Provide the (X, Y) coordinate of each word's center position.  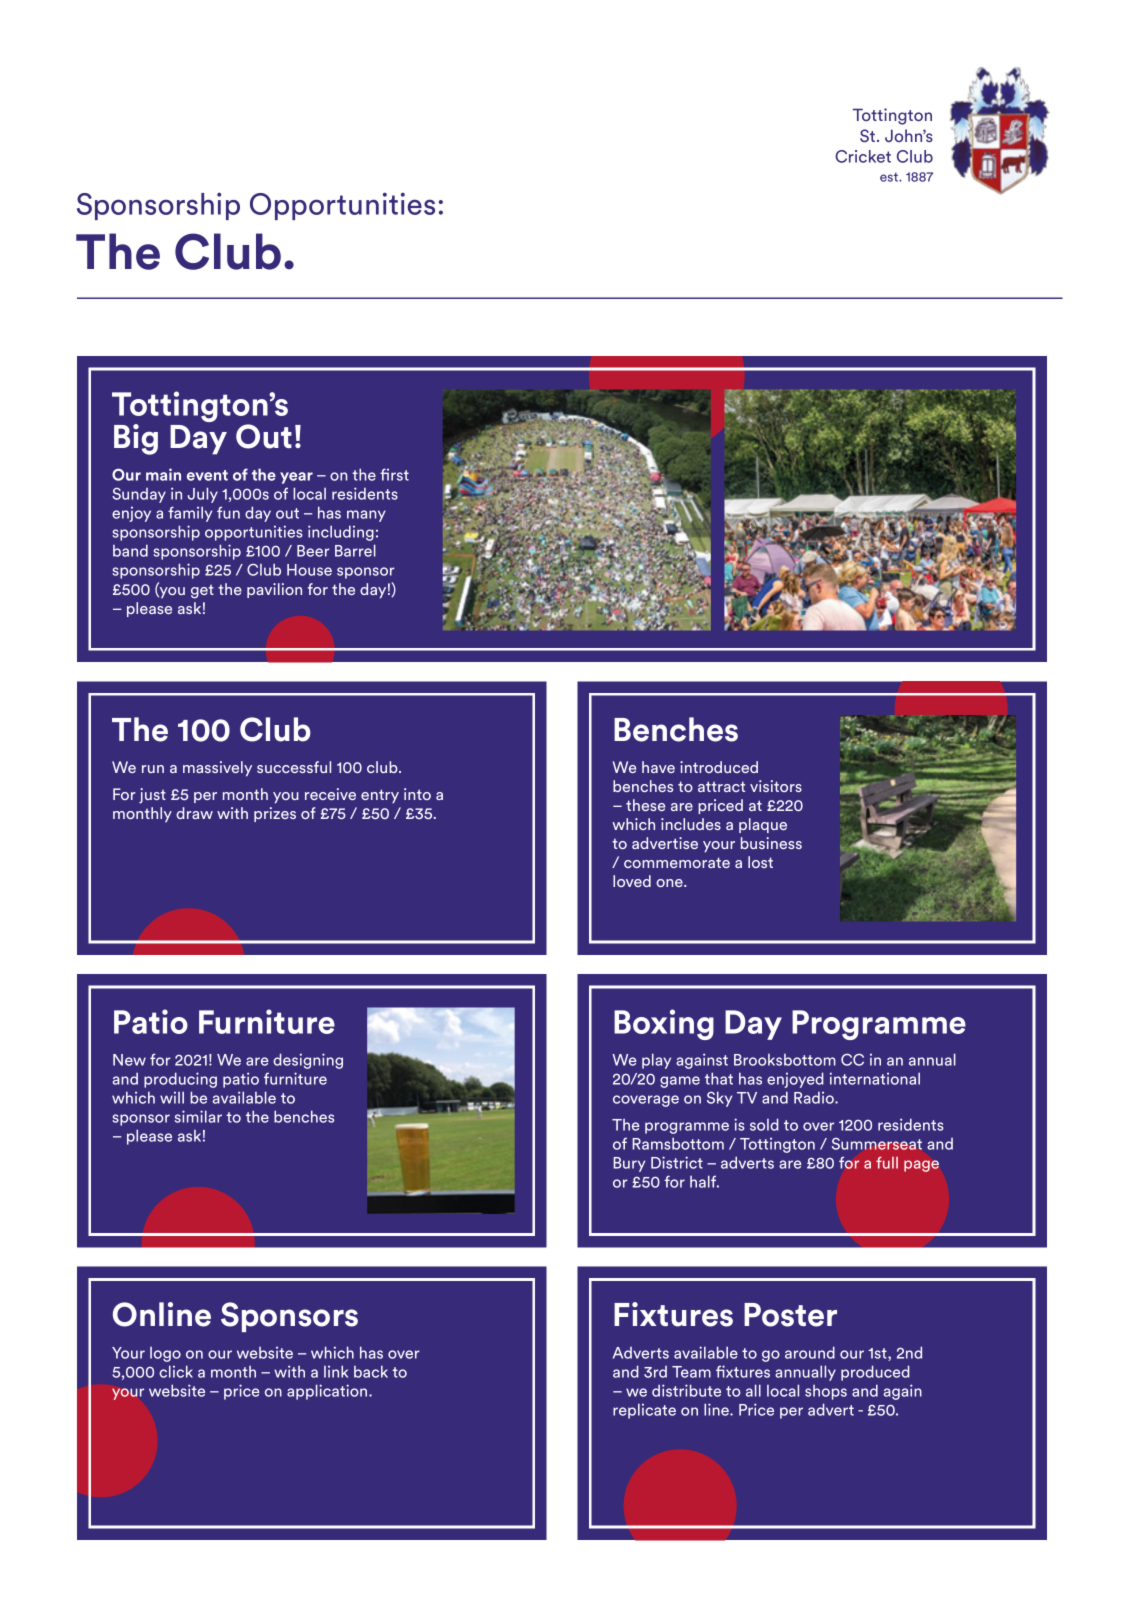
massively (217, 769)
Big (136, 439)
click (176, 1371)
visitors (776, 786)
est (890, 177)
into (417, 794)
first (394, 474)
